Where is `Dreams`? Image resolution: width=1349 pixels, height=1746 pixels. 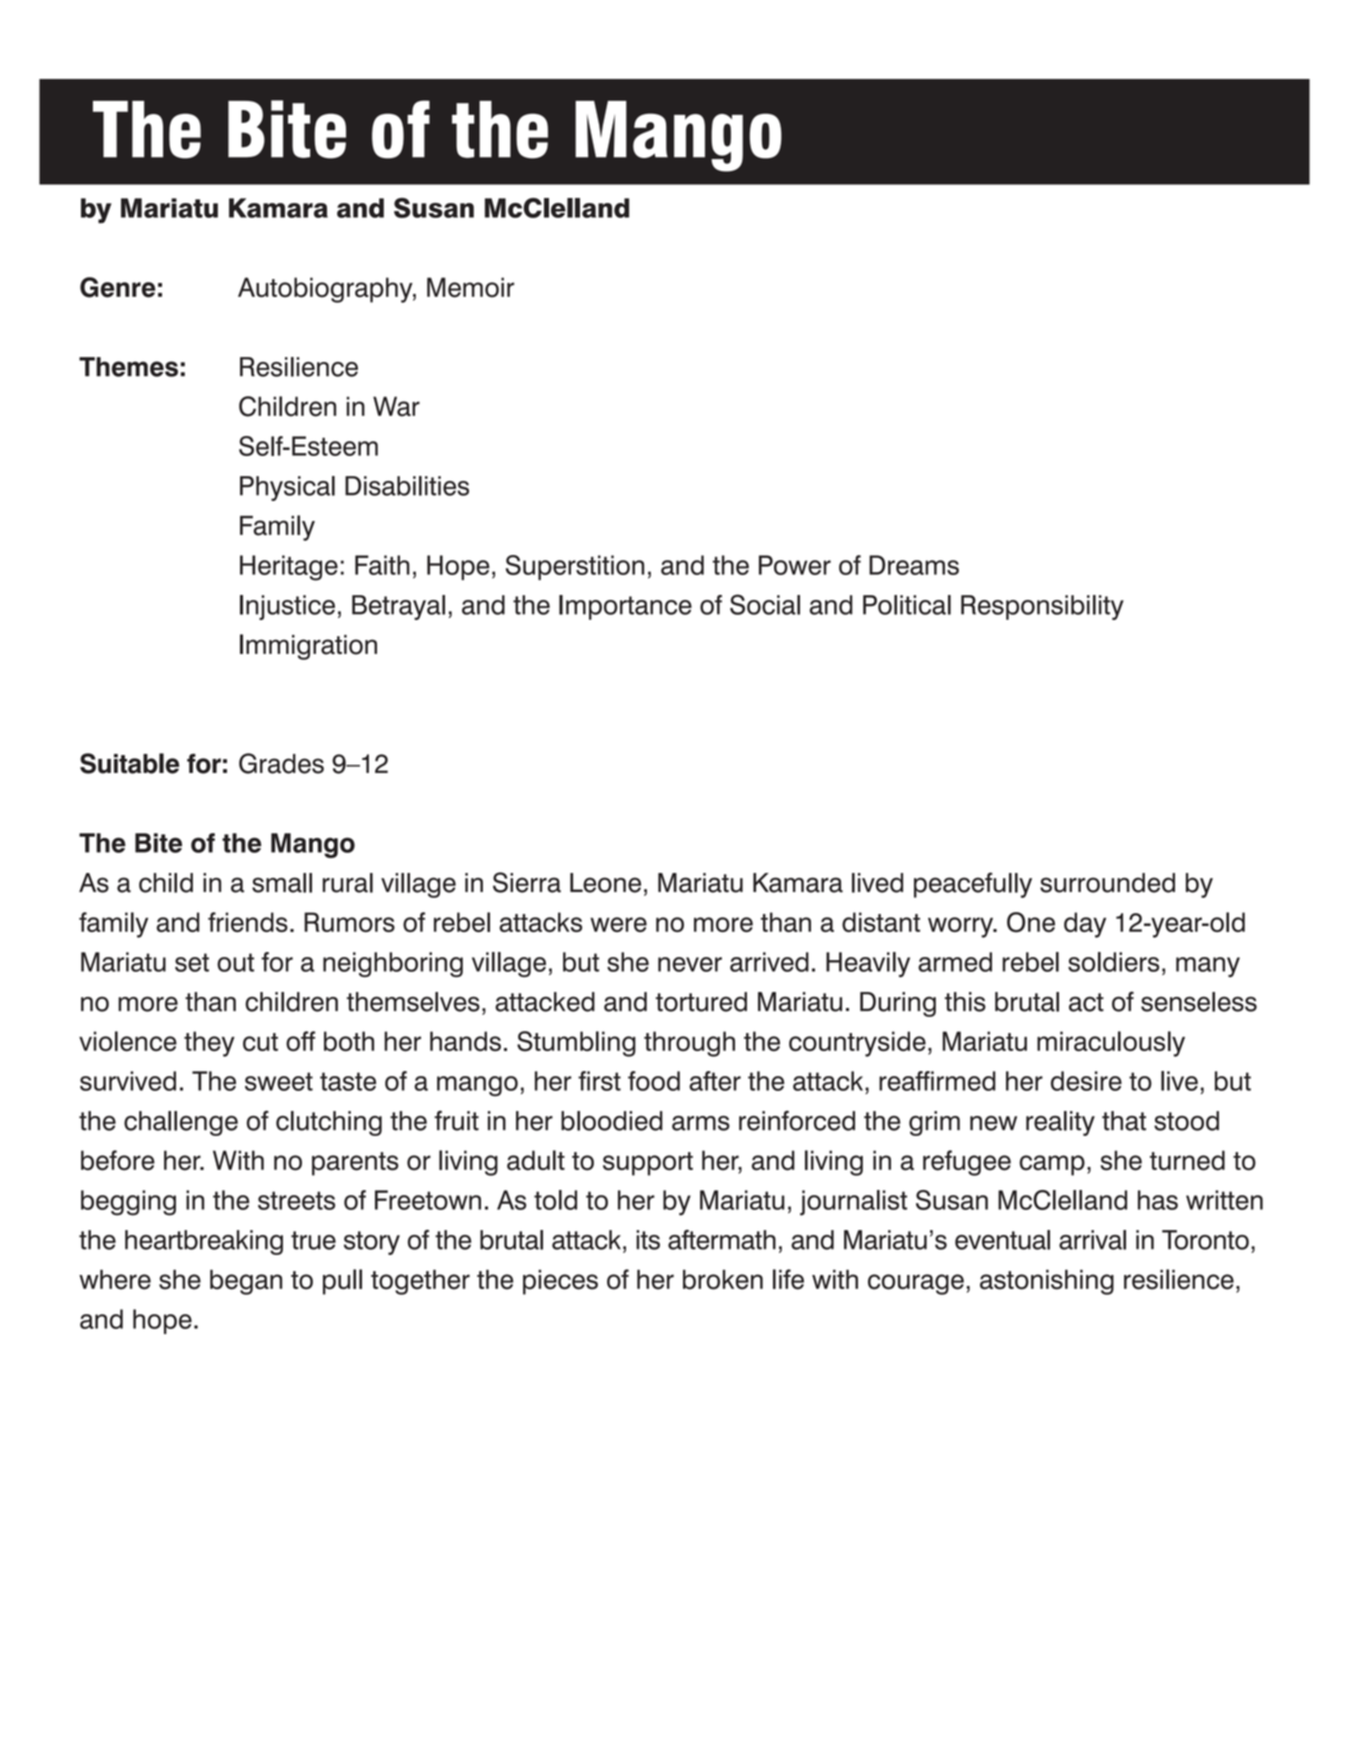
Dreams is located at coordinates (914, 565).
